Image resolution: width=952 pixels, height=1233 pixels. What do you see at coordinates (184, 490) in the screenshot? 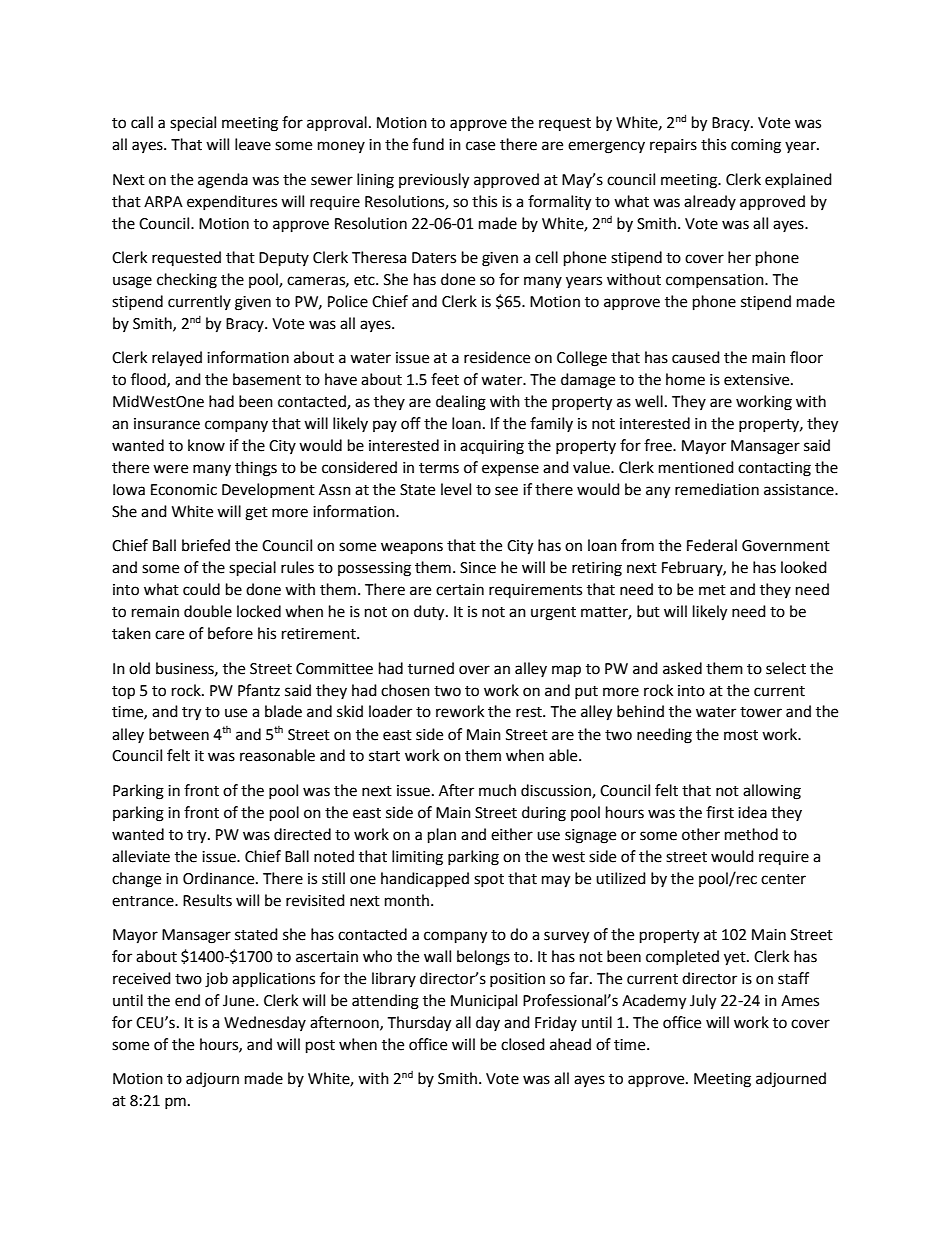
I see `Economic` at bounding box center [184, 490].
